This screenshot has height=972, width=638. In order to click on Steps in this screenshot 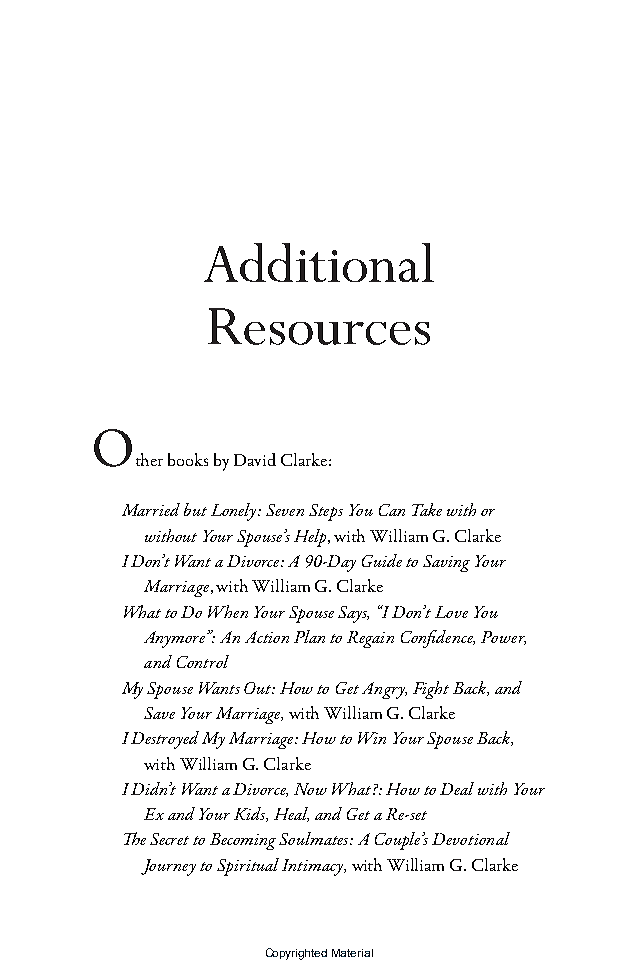, I will do `click(326, 512)`.
